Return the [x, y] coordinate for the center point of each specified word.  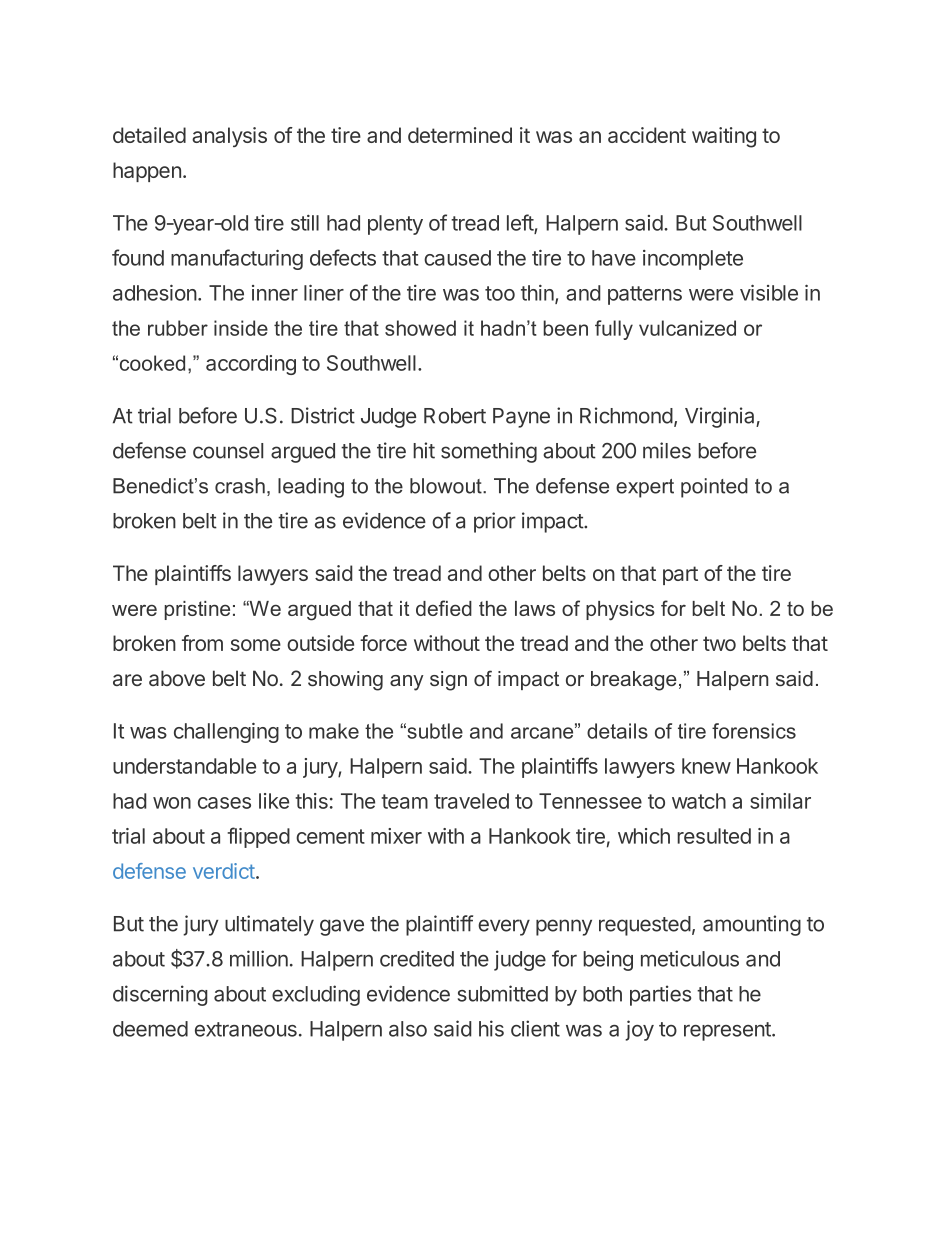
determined [460, 135]
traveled [471, 801]
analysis [229, 137]
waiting [724, 137]
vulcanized [687, 328]
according [251, 365]
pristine [197, 610]
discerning [160, 995]
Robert [455, 416]
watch [699, 801]
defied [444, 608]
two [719, 643]
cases [224, 803]
